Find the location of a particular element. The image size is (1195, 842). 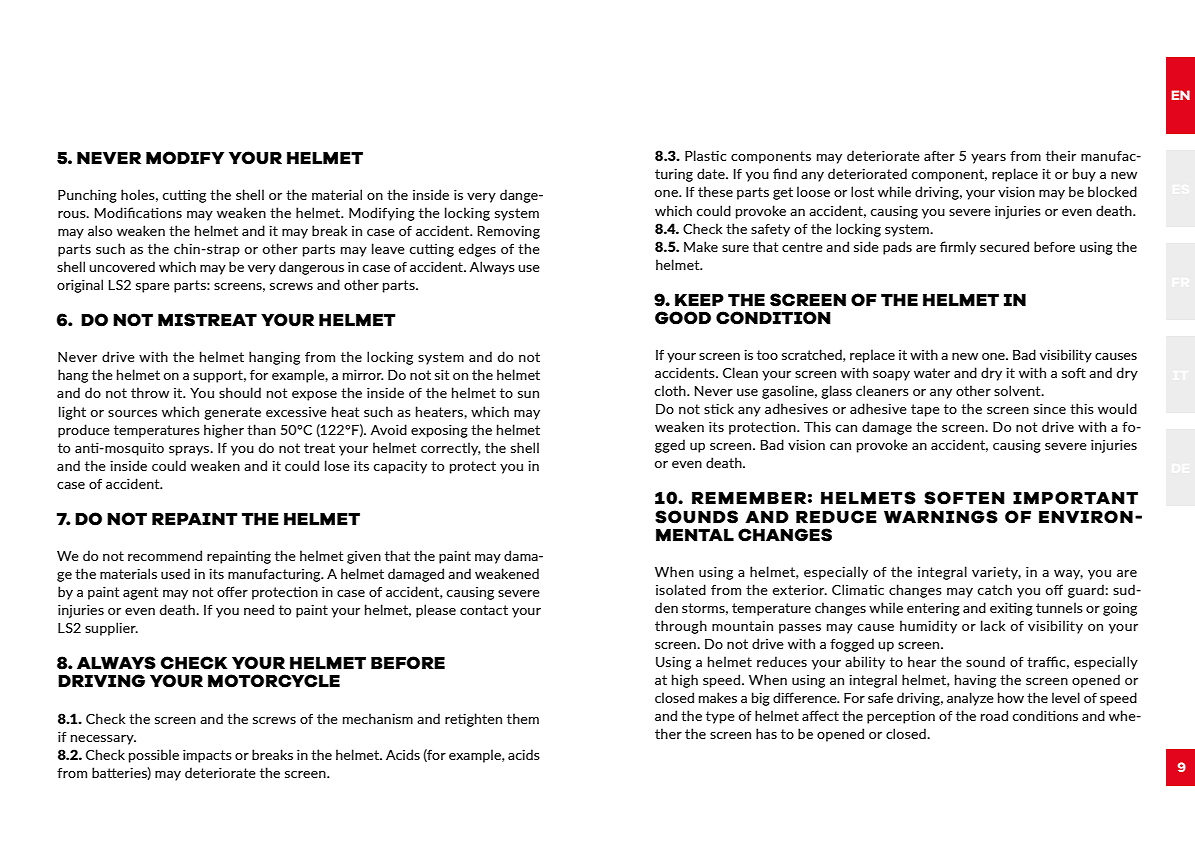

impacts is located at coordinates (207, 756).
